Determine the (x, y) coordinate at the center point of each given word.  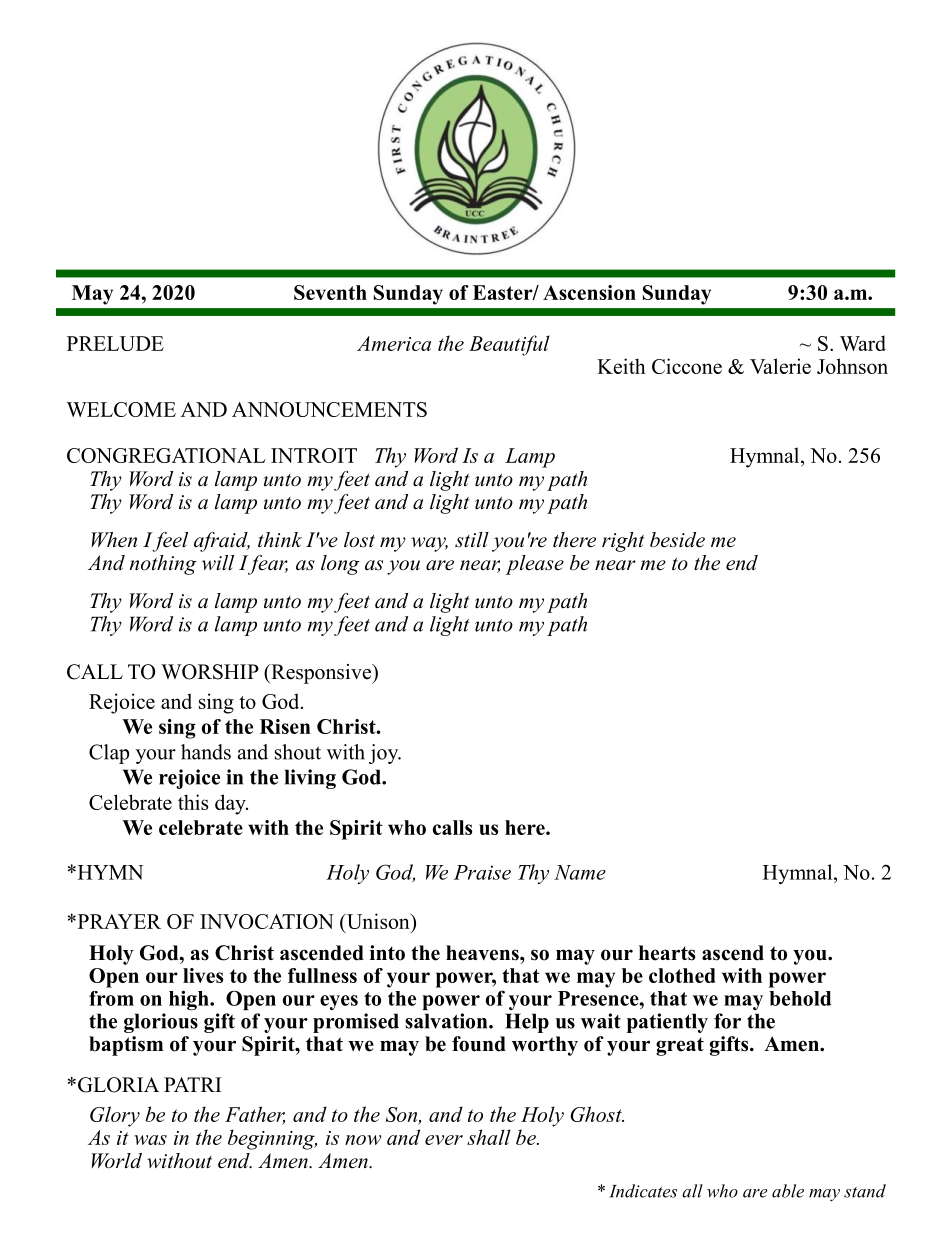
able (788, 1191)
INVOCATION (267, 921)
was (150, 1140)
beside (677, 540)
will (218, 563)
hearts (667, 953)
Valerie (780, 366)
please (535, 565)
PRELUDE (115, 343)
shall (489, 1137)
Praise (482, 872)
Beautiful (509, 345)
